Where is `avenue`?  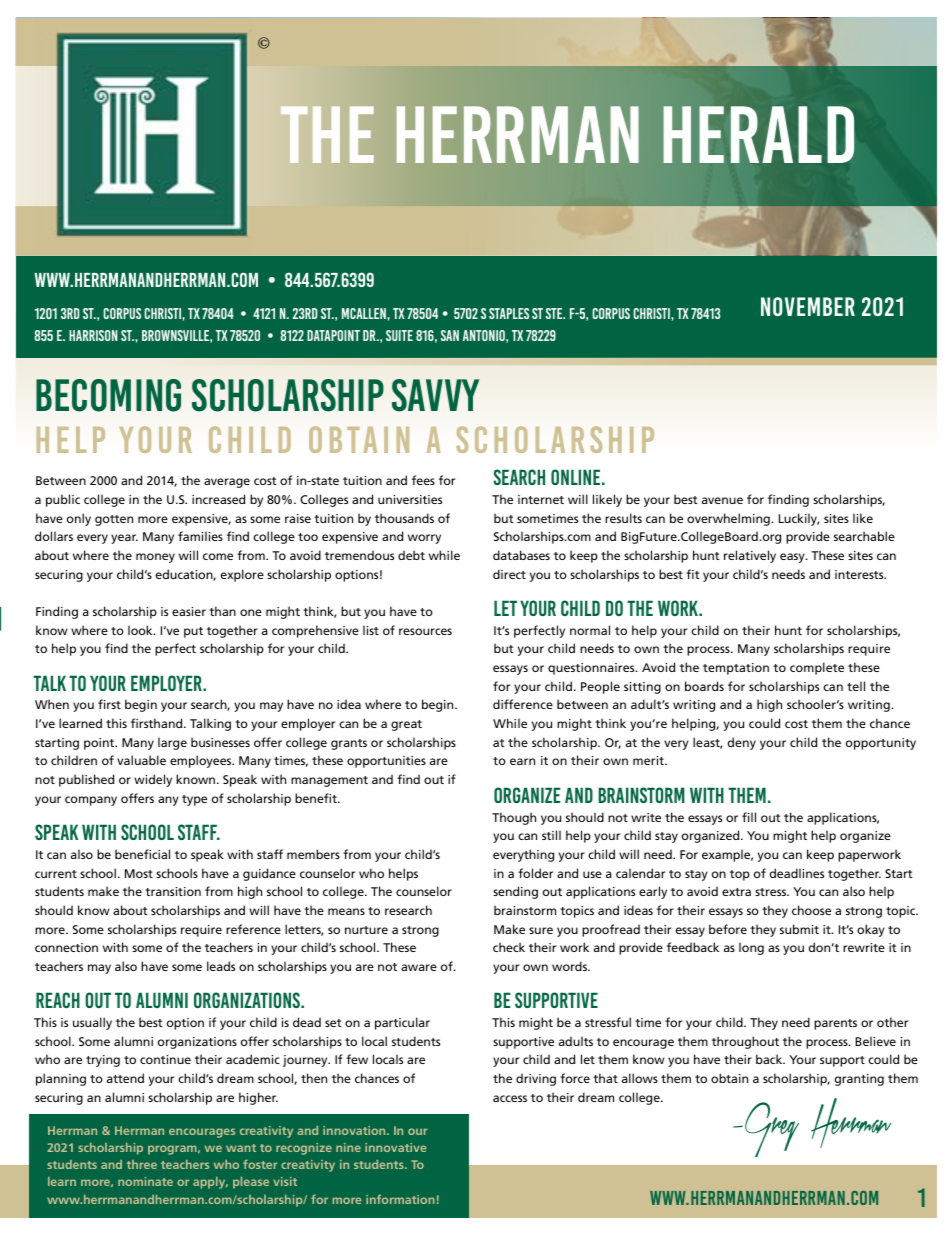
avenue is located at coordinates (722, 500).
